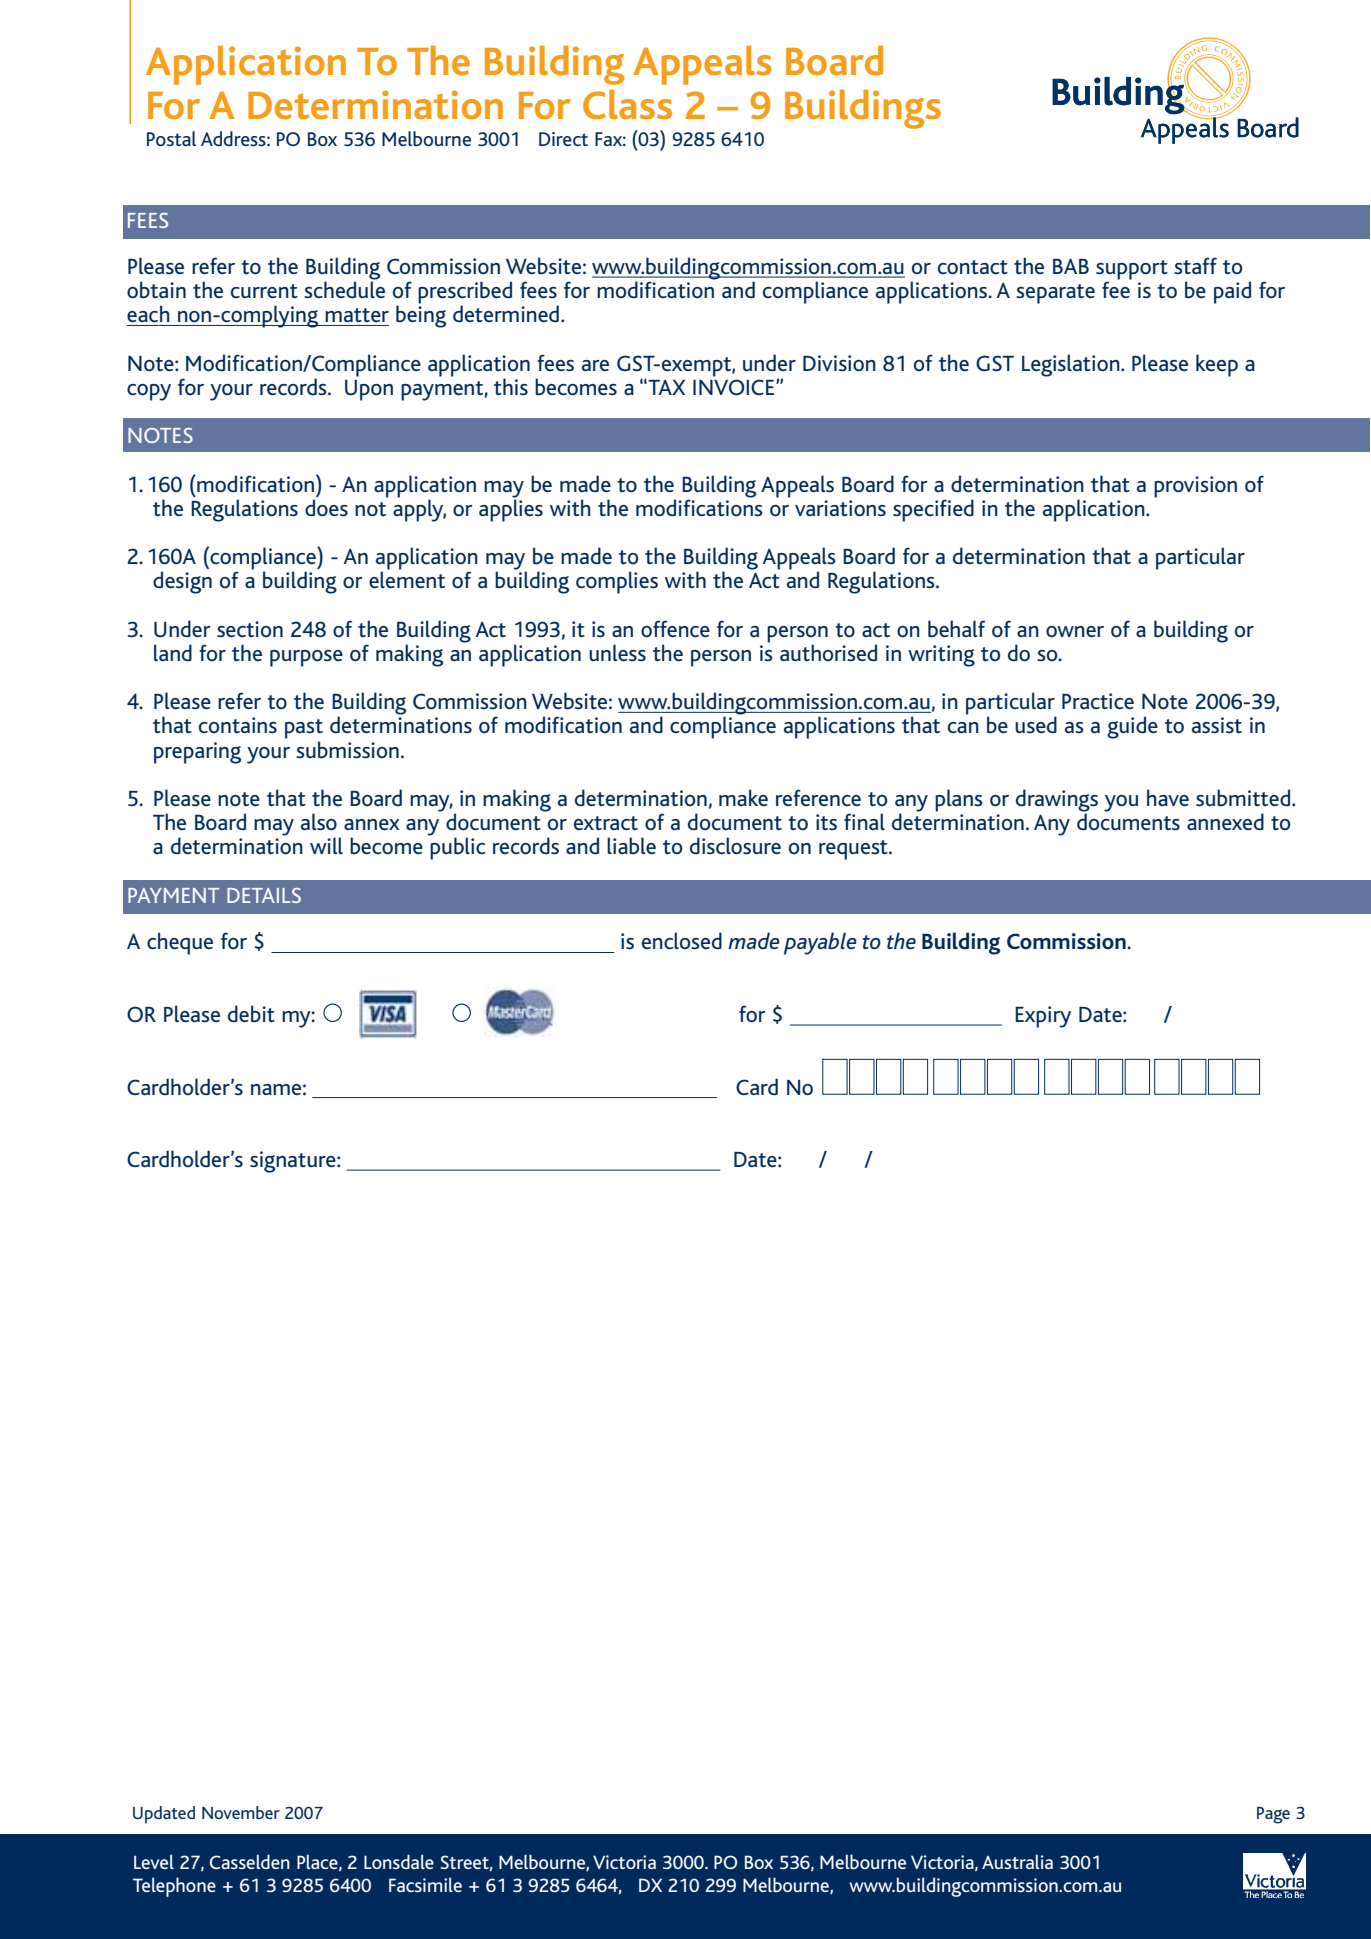 This screenshot has height=1939, width=1371. I want to click on Class, so click(627, 105).
